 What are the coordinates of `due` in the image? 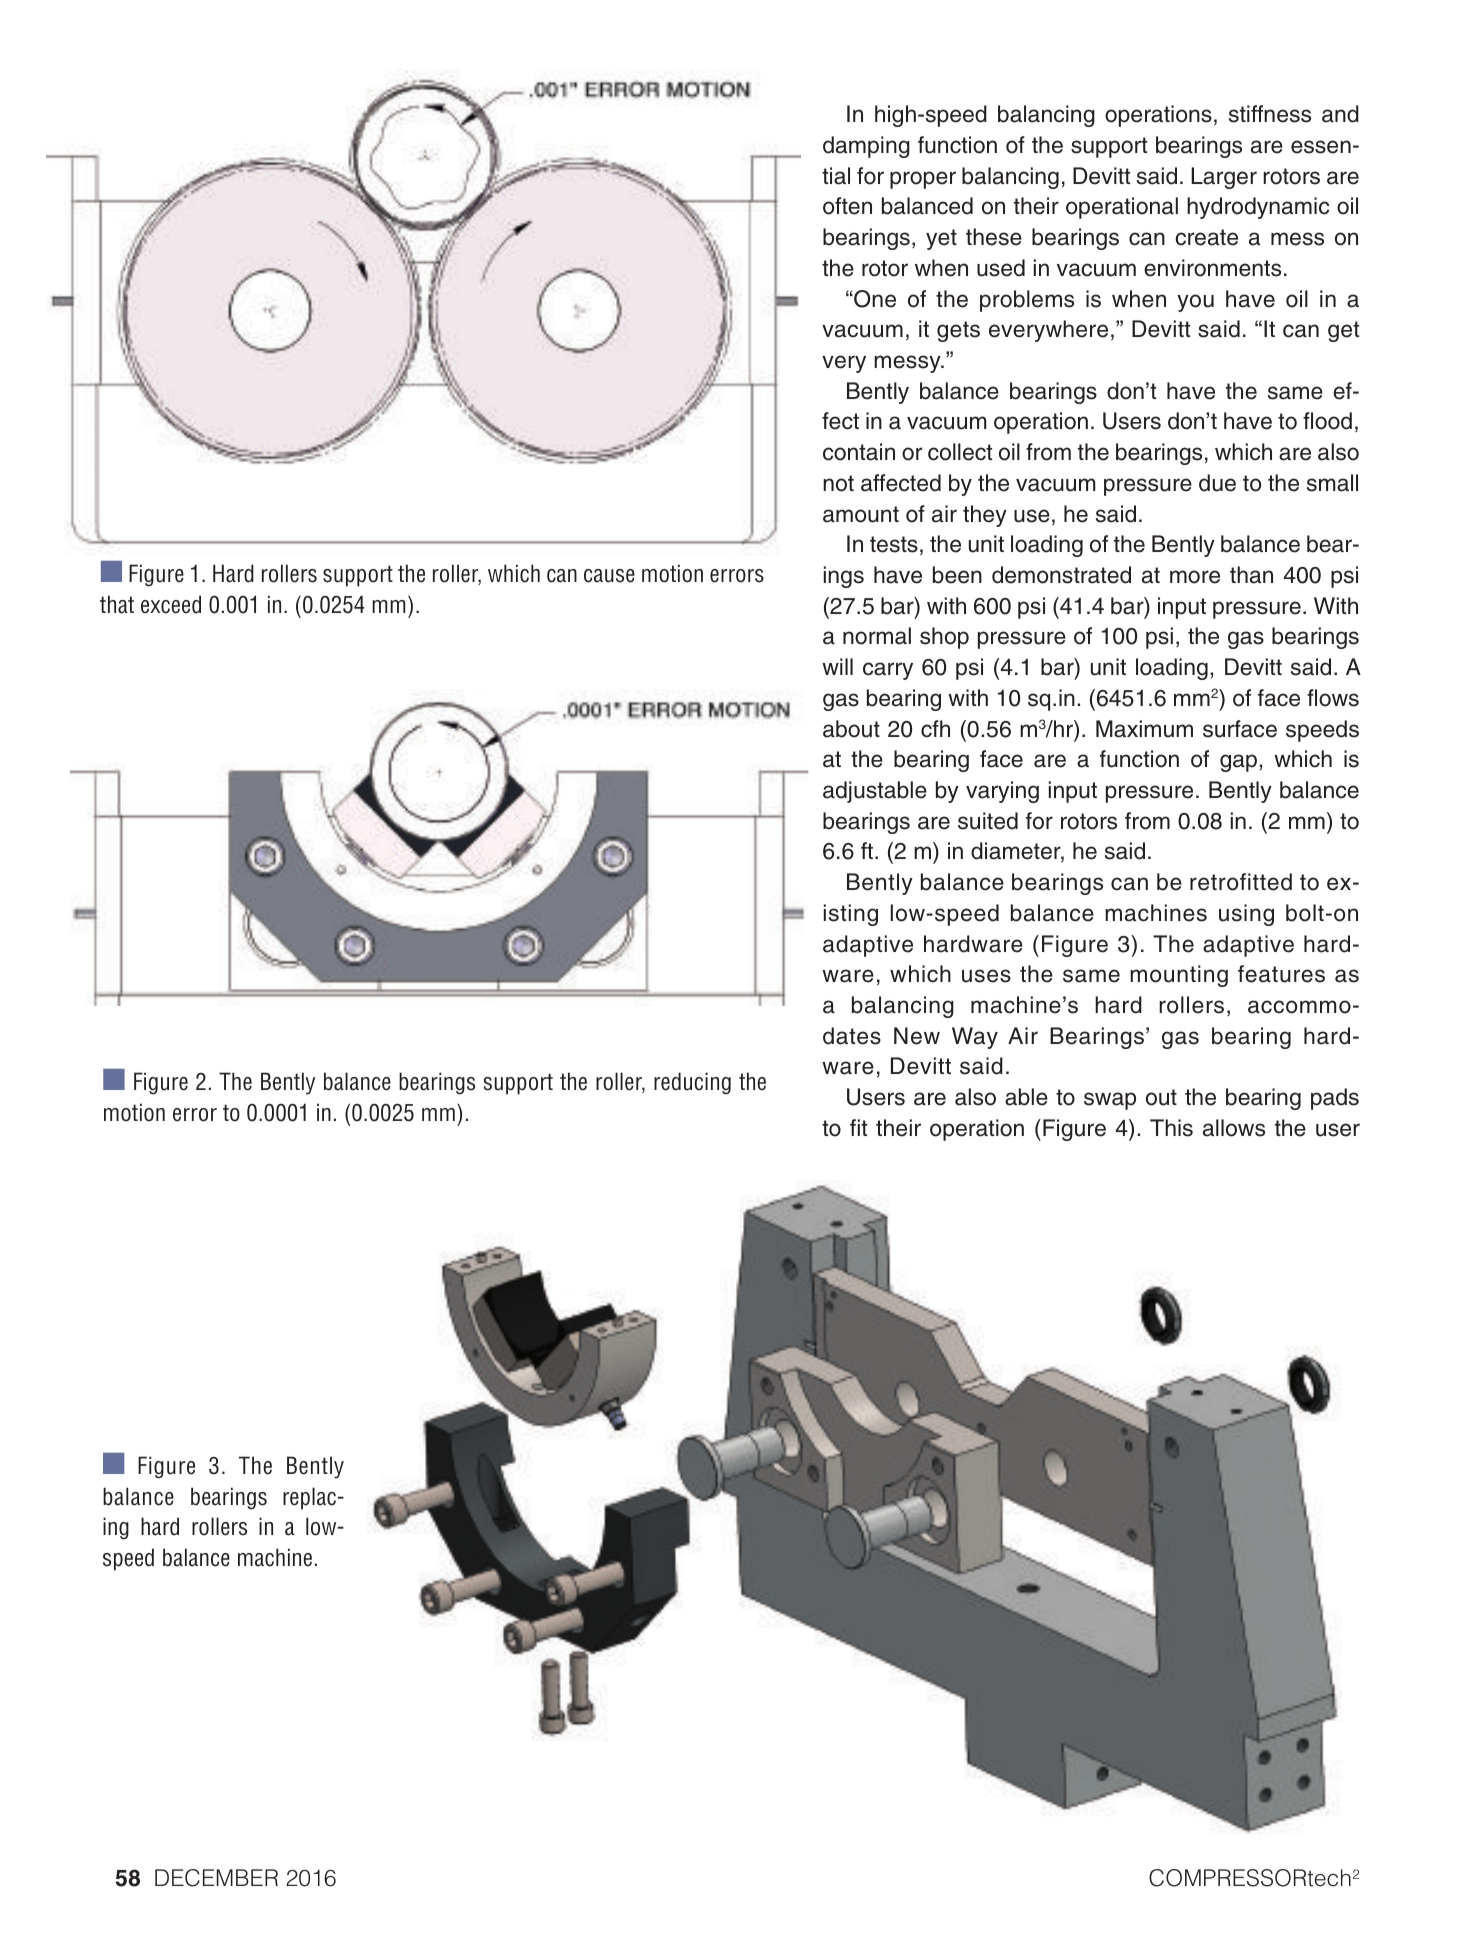 It's located at (1217, 483).
